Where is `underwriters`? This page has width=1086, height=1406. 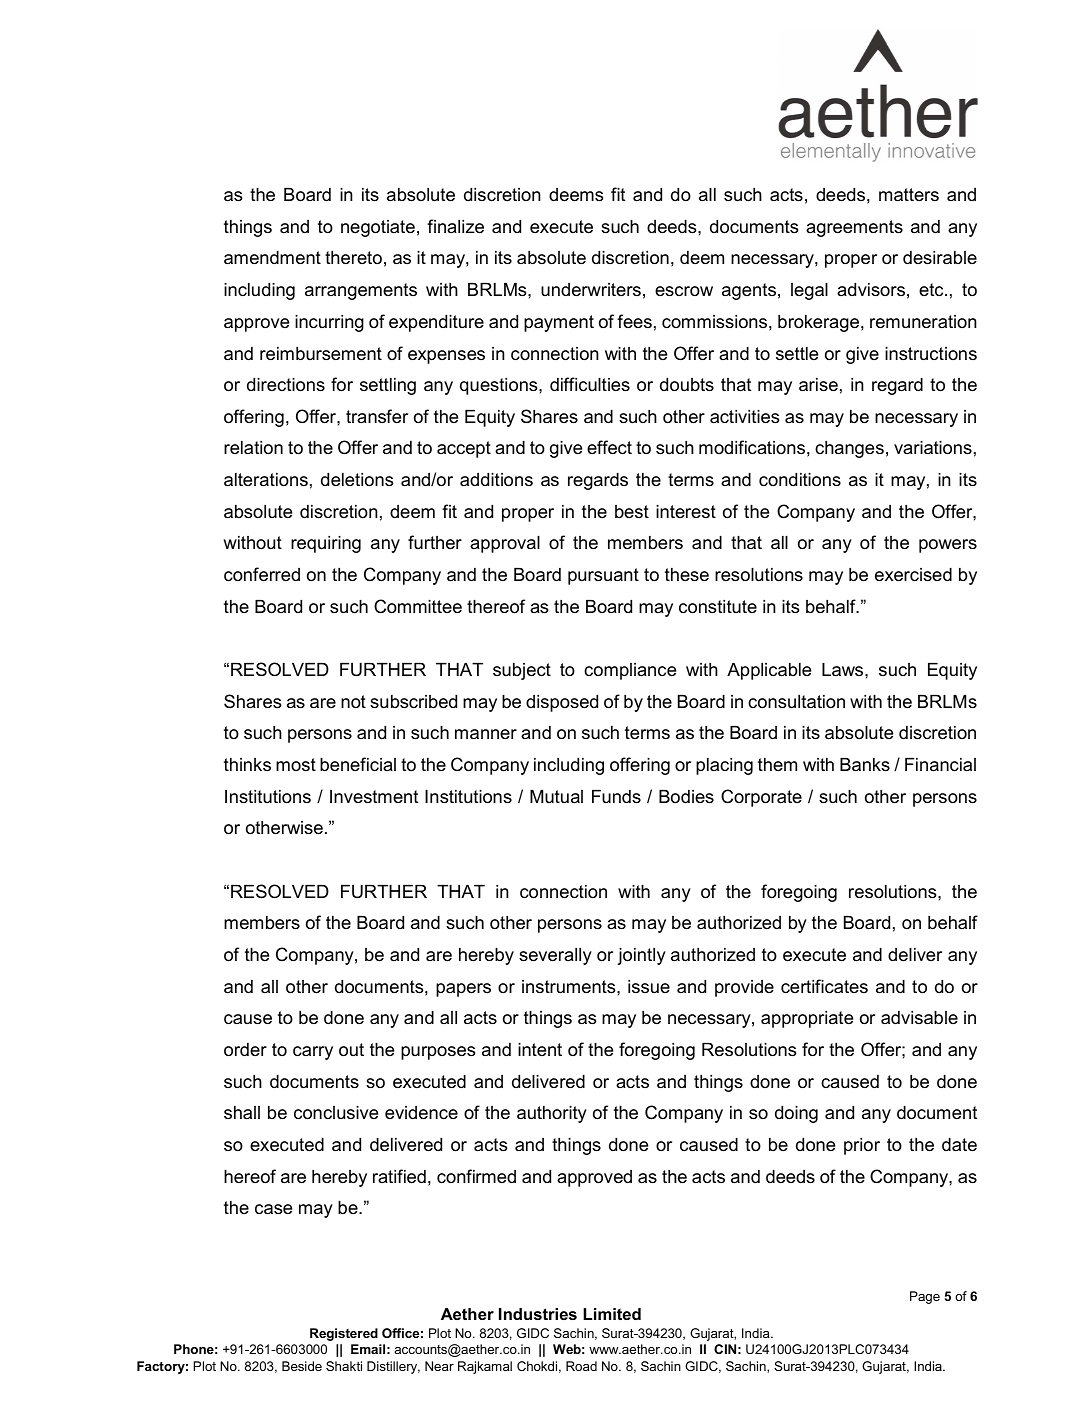
underwriters is located at coordinates (591, 290).
